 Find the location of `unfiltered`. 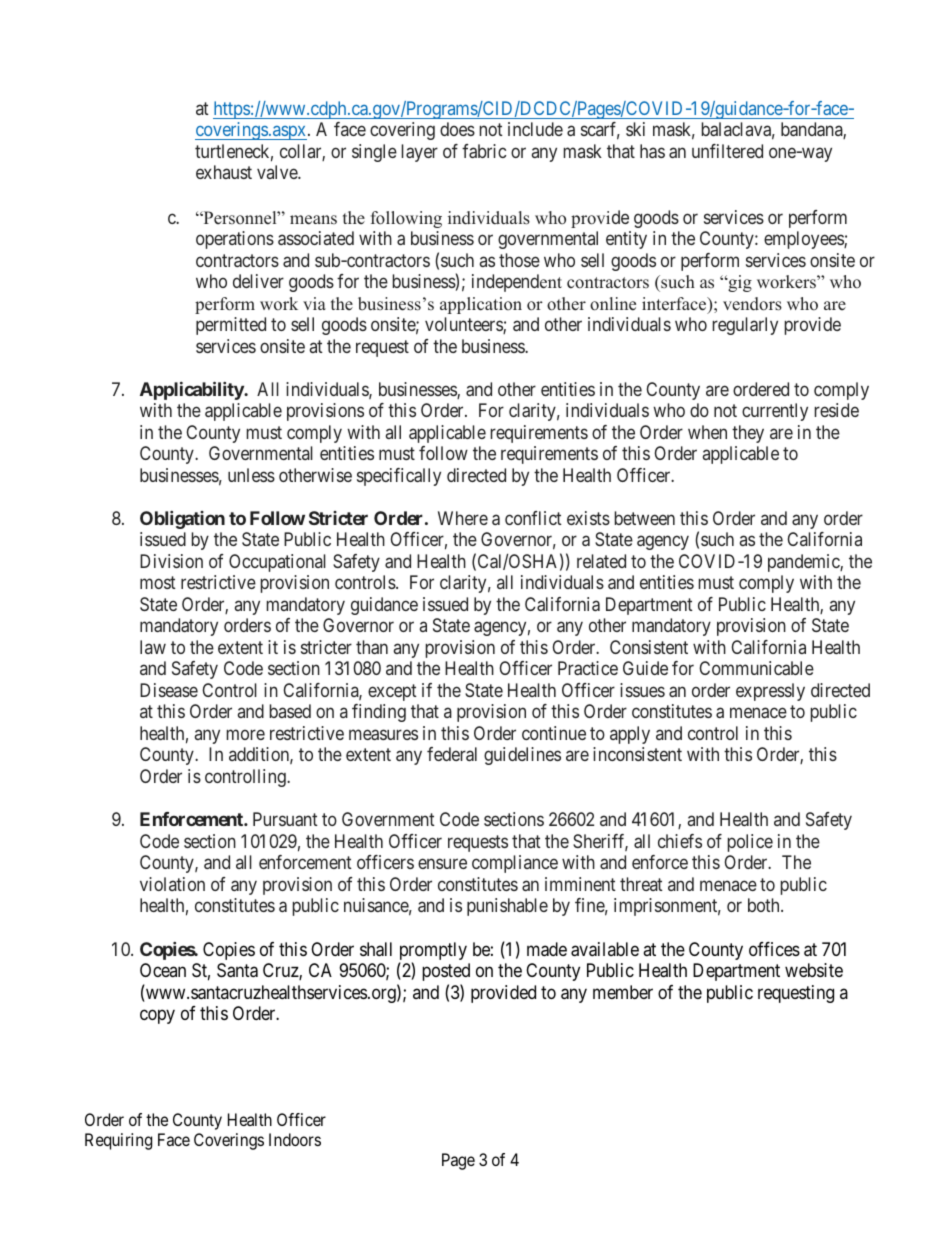

unfiltered is located at coordinates (727, 151).
